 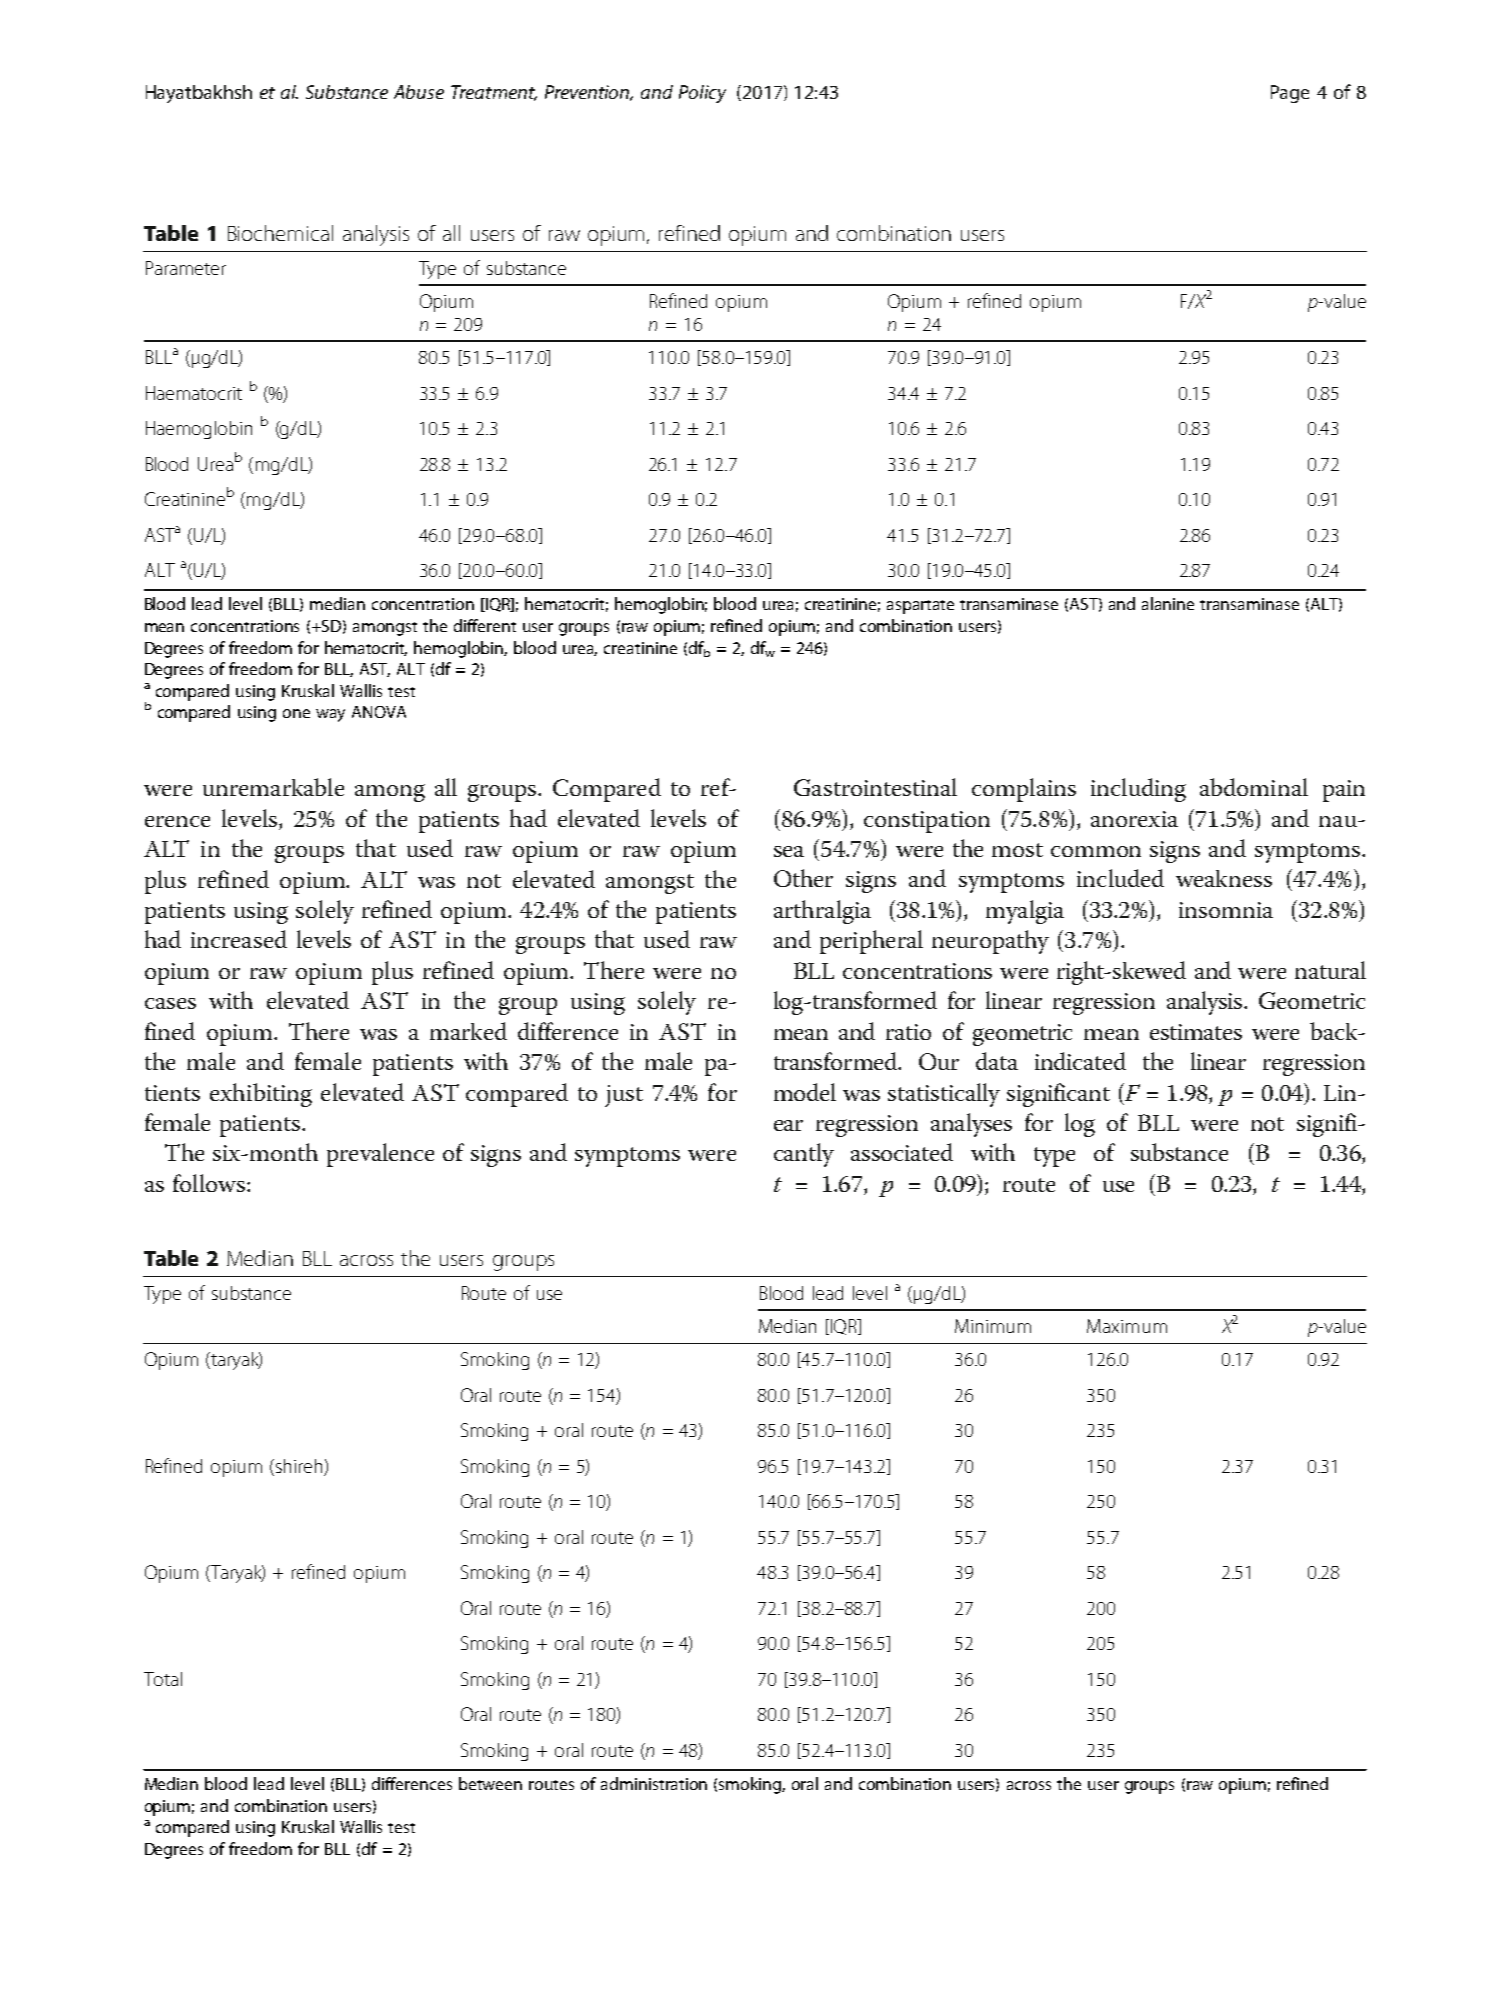 I want to click on increased, so click(x=239, y=939).
